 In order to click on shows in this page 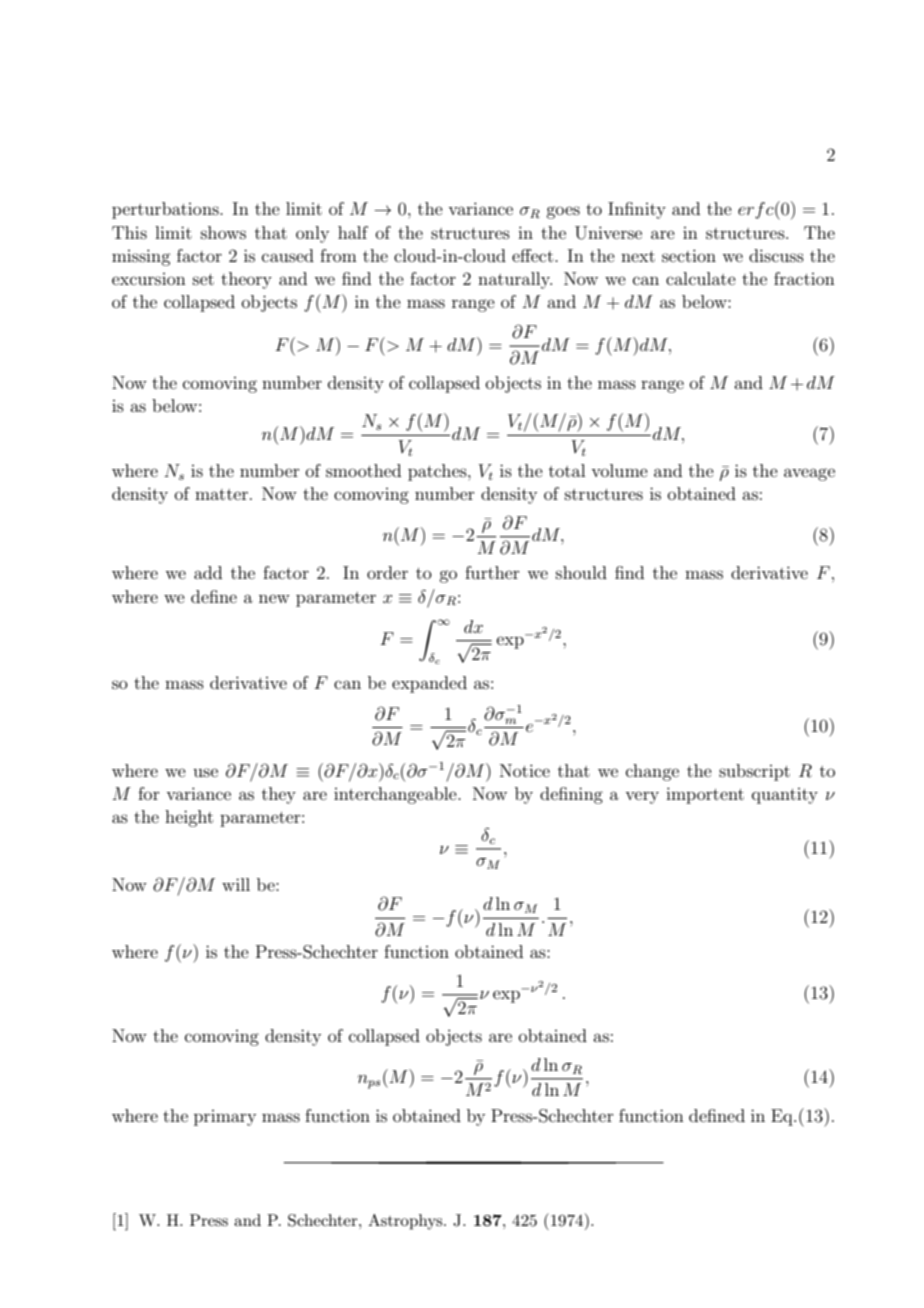, I will do `click(223, 232)`.
